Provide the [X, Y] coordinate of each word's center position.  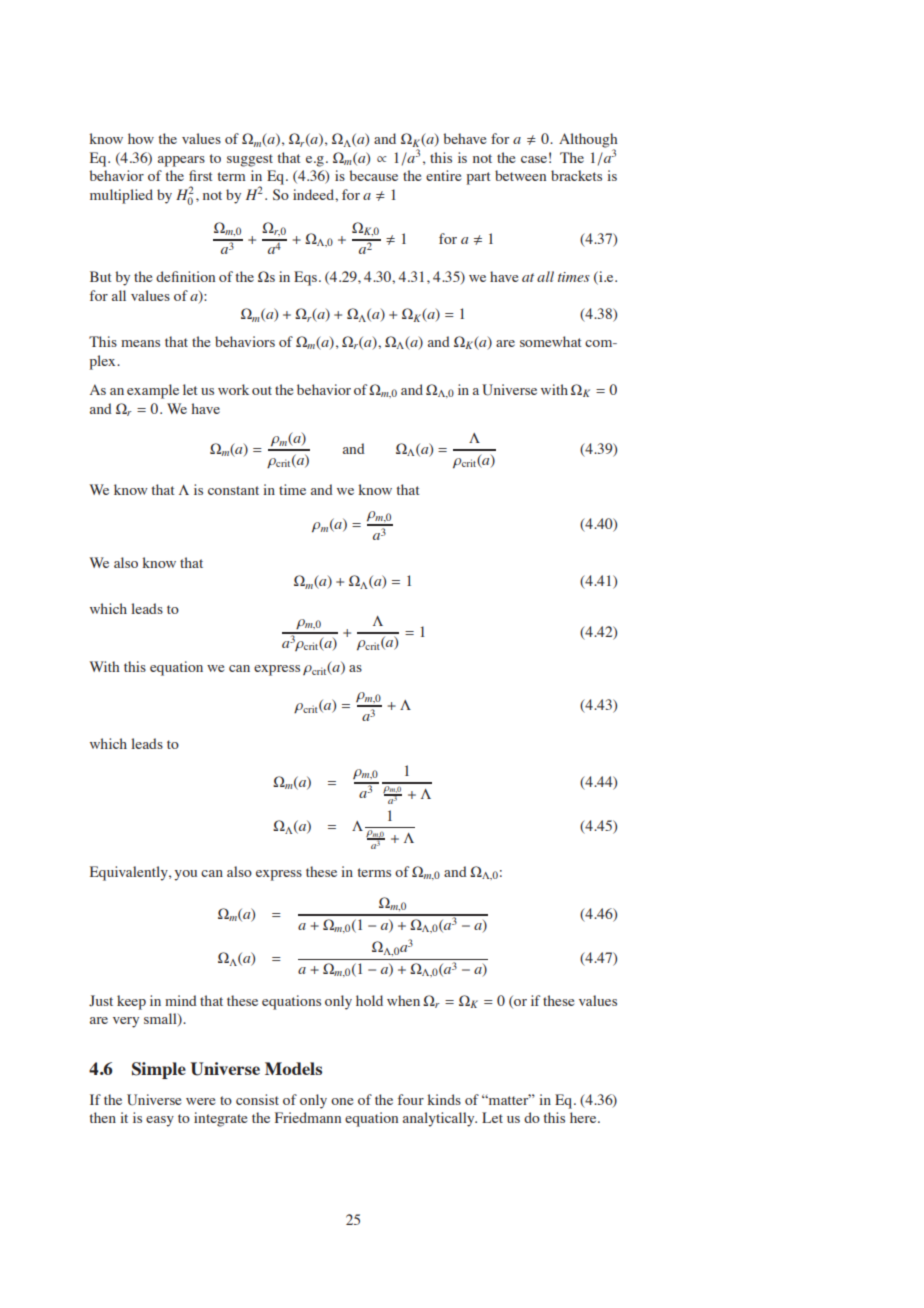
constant [233, 490]
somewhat [550, 341]
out [262, 390]
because [373, 175]
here [584, 1117]
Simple [159, 1070]
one [342, 1101]
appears [181, 161]
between [520, 175]
